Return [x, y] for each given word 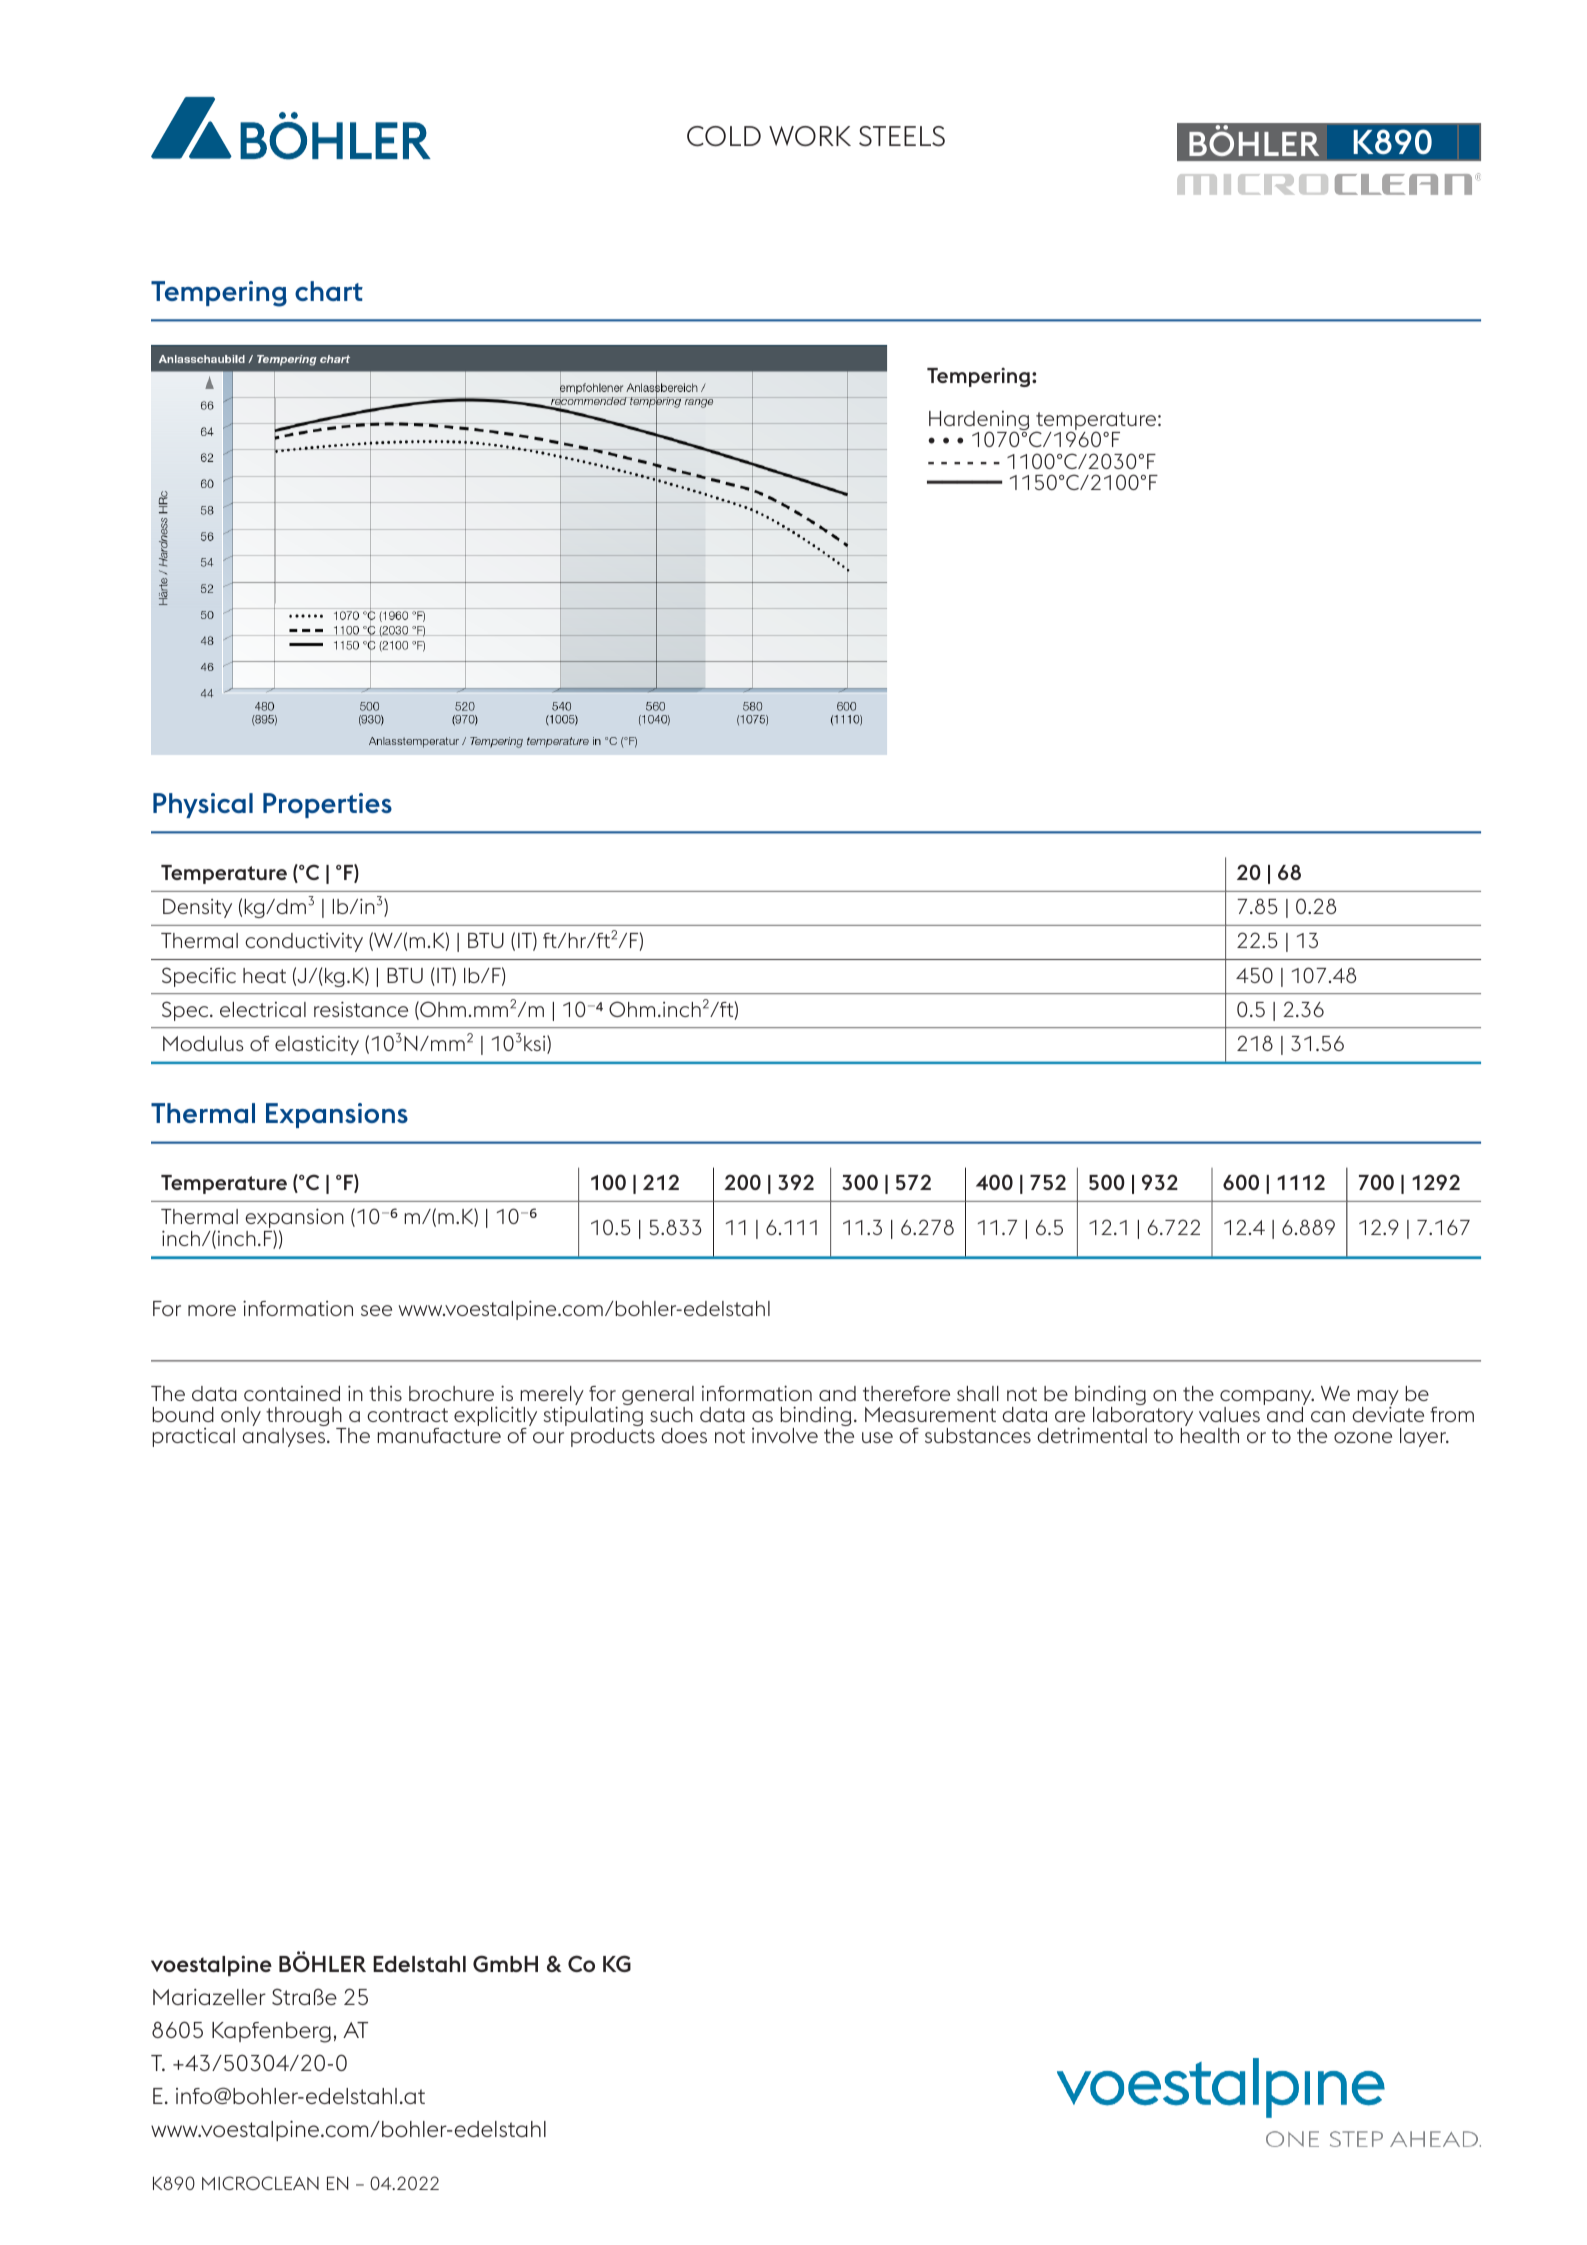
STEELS [902, 136]
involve [785, 1435]
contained [292, 1393]
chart [329, 291]
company [1267, 1397]
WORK [810, 136]
